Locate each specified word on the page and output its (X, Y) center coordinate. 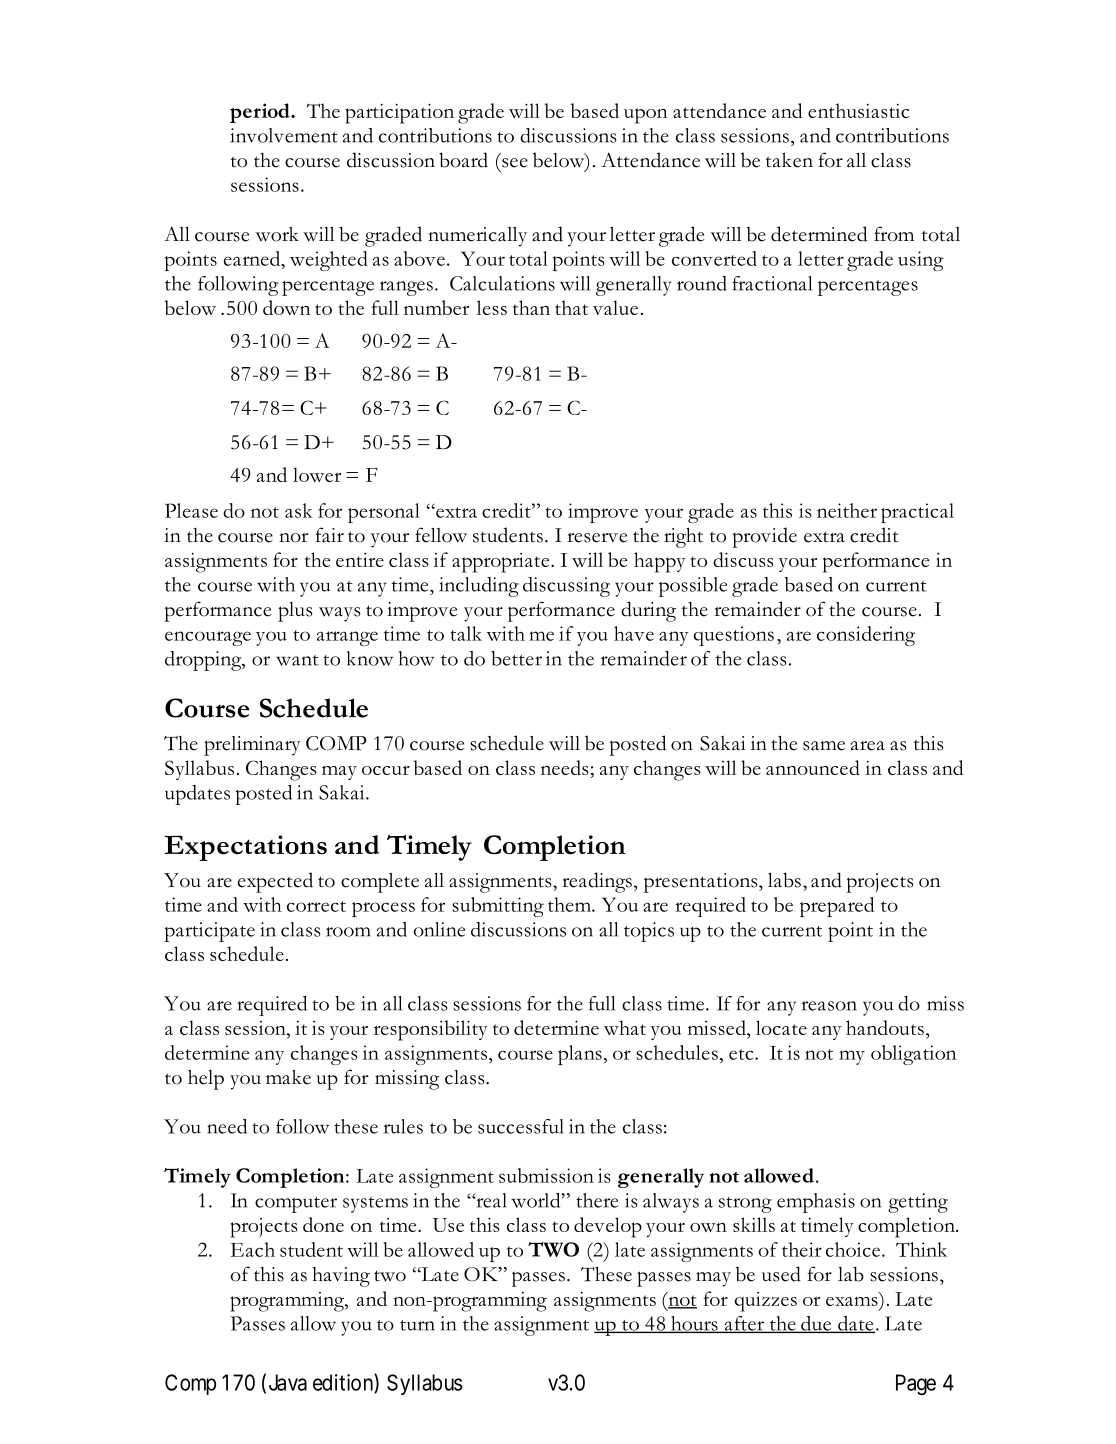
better (516, 658)
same (824, 746)
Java (288, 1382)
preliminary (252, 746)
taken (789, 160)
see (515, 163)
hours (694, 1324)
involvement (284, 135)
